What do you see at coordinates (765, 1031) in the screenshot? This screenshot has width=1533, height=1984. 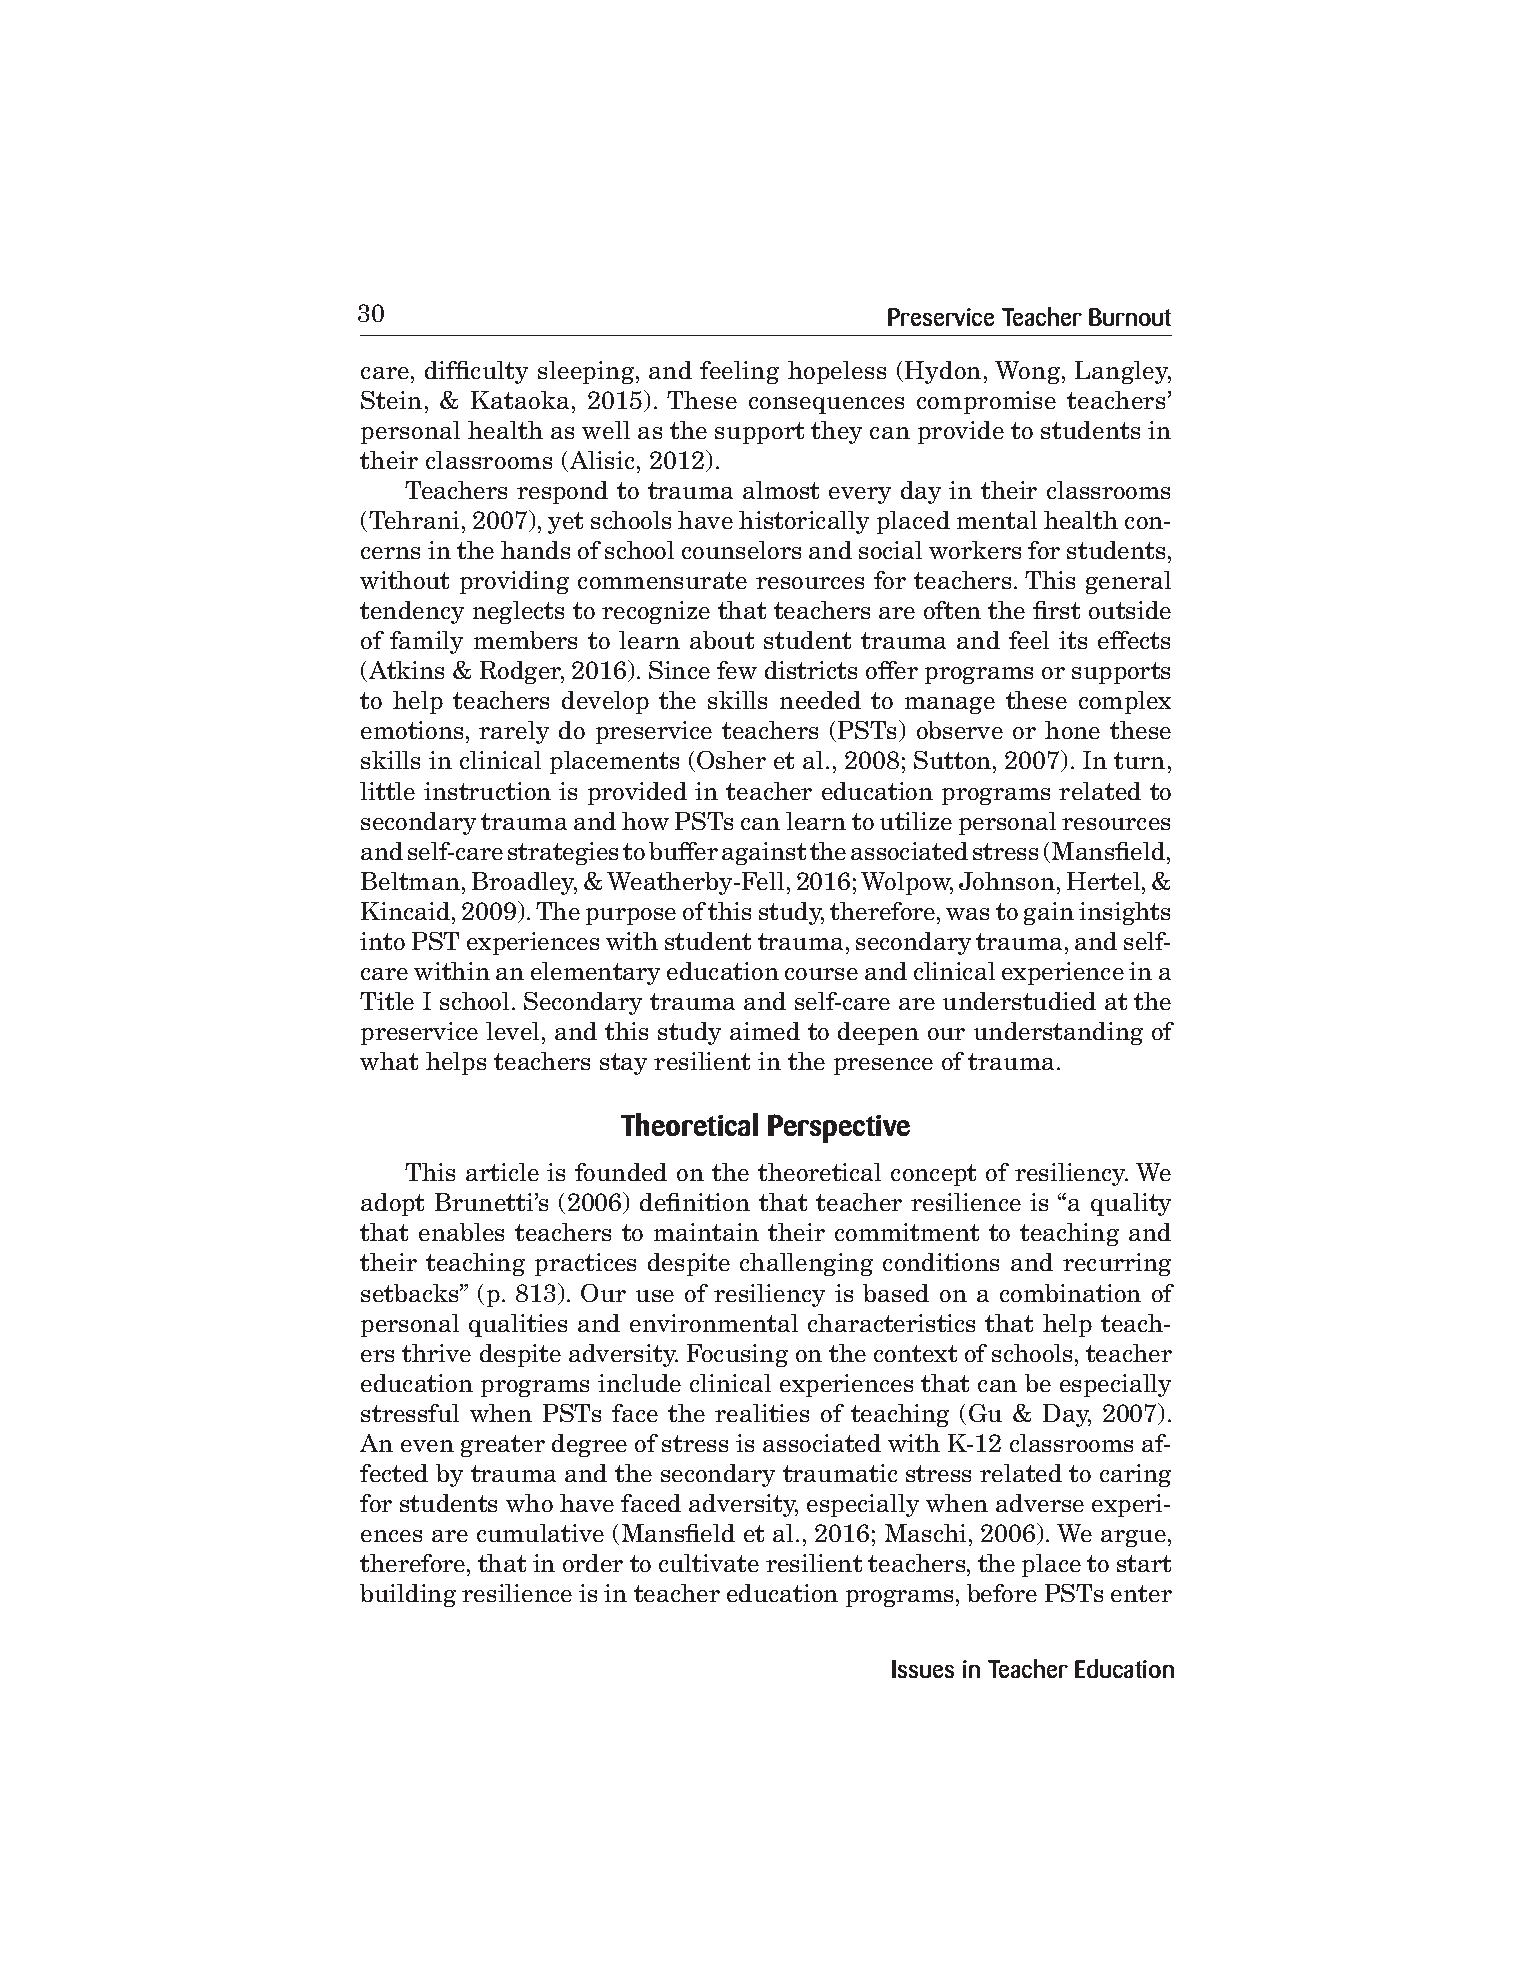 I see `aimed` at bounding box center [765, 1031].
